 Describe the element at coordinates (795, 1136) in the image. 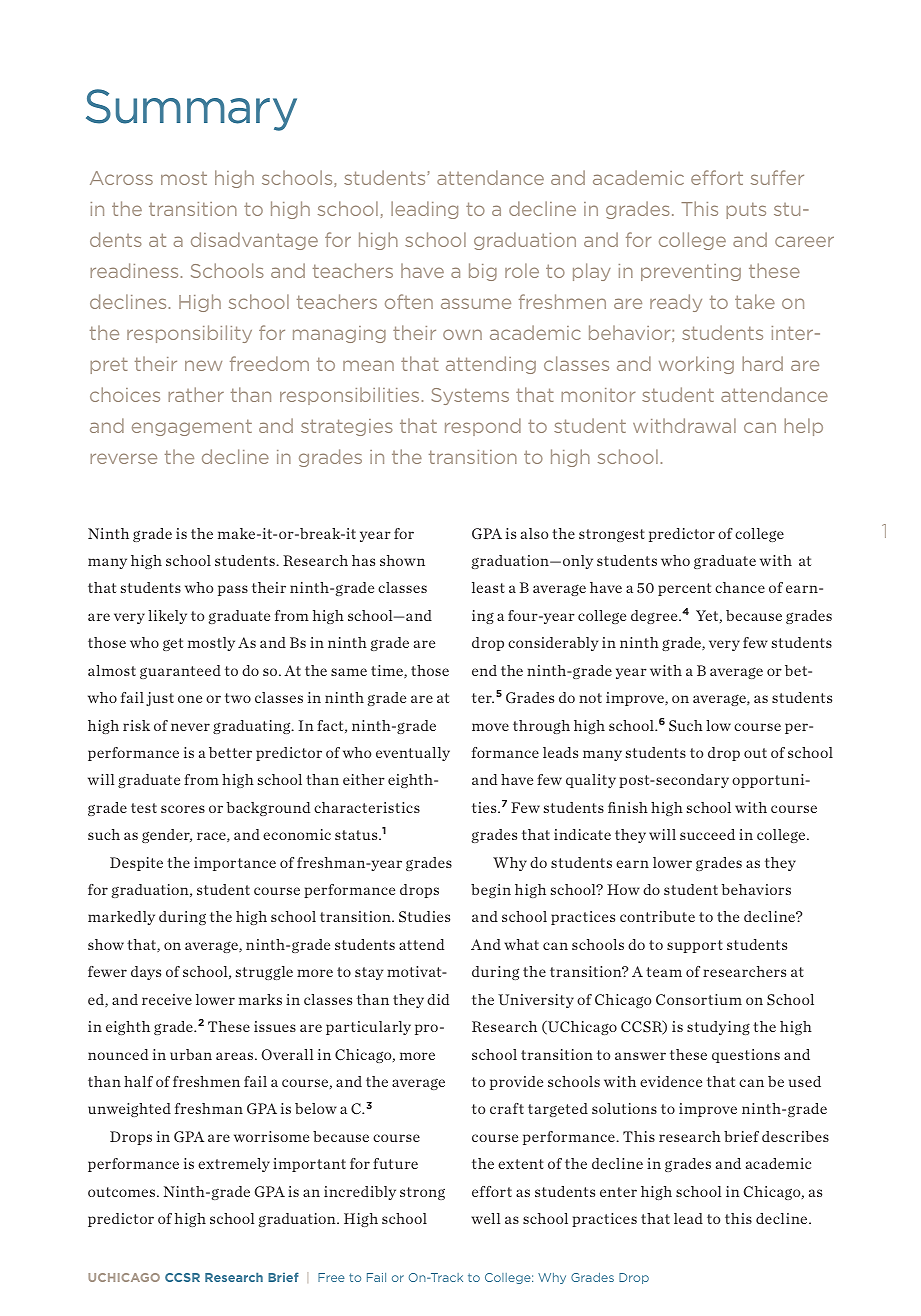

I see `describes` at that location.
